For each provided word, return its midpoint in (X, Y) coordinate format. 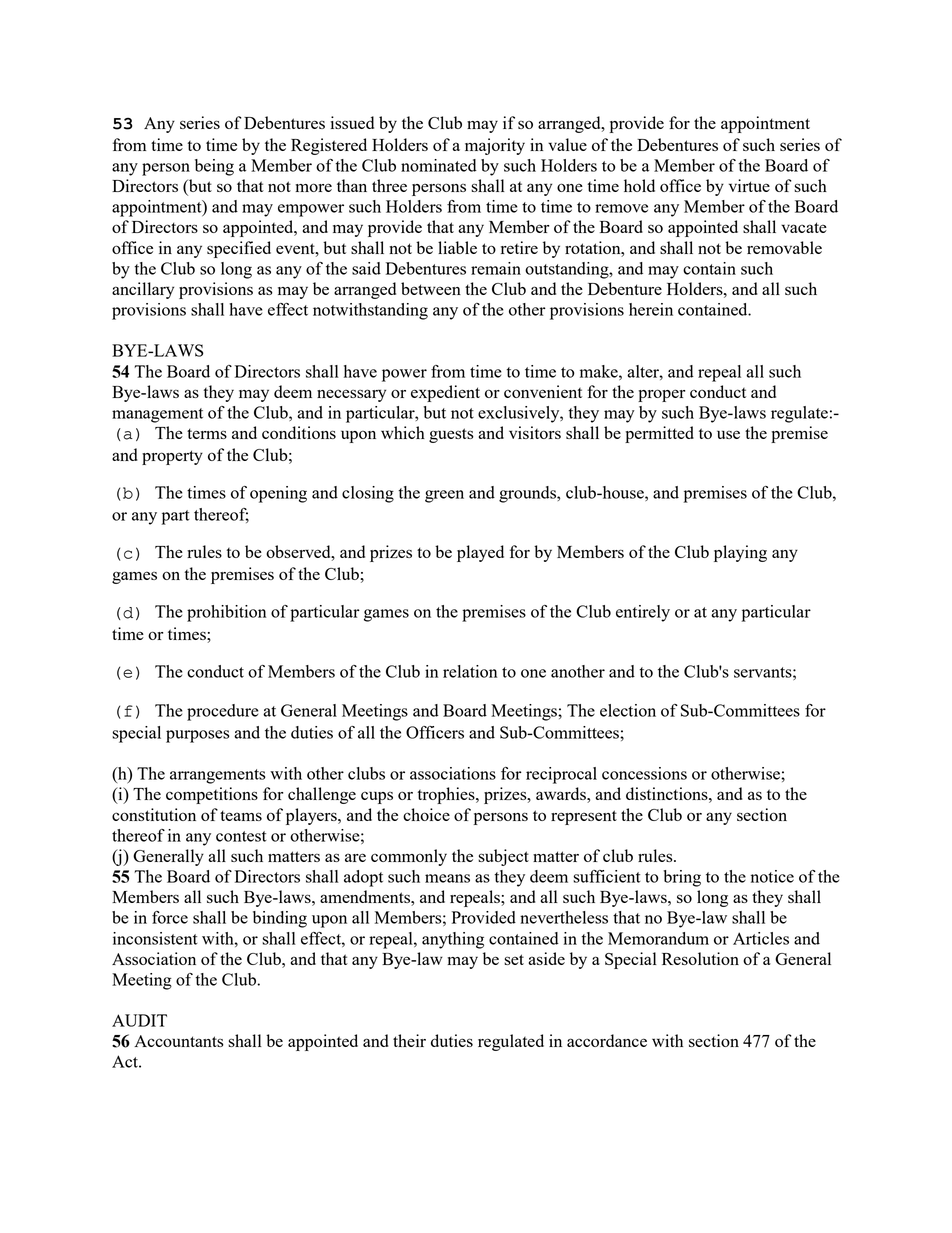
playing (740, 553)
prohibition (226, 613)
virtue (749, 185)
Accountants (179, 1041)
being (214, 167)
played (480, 553)
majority (495, 146)
